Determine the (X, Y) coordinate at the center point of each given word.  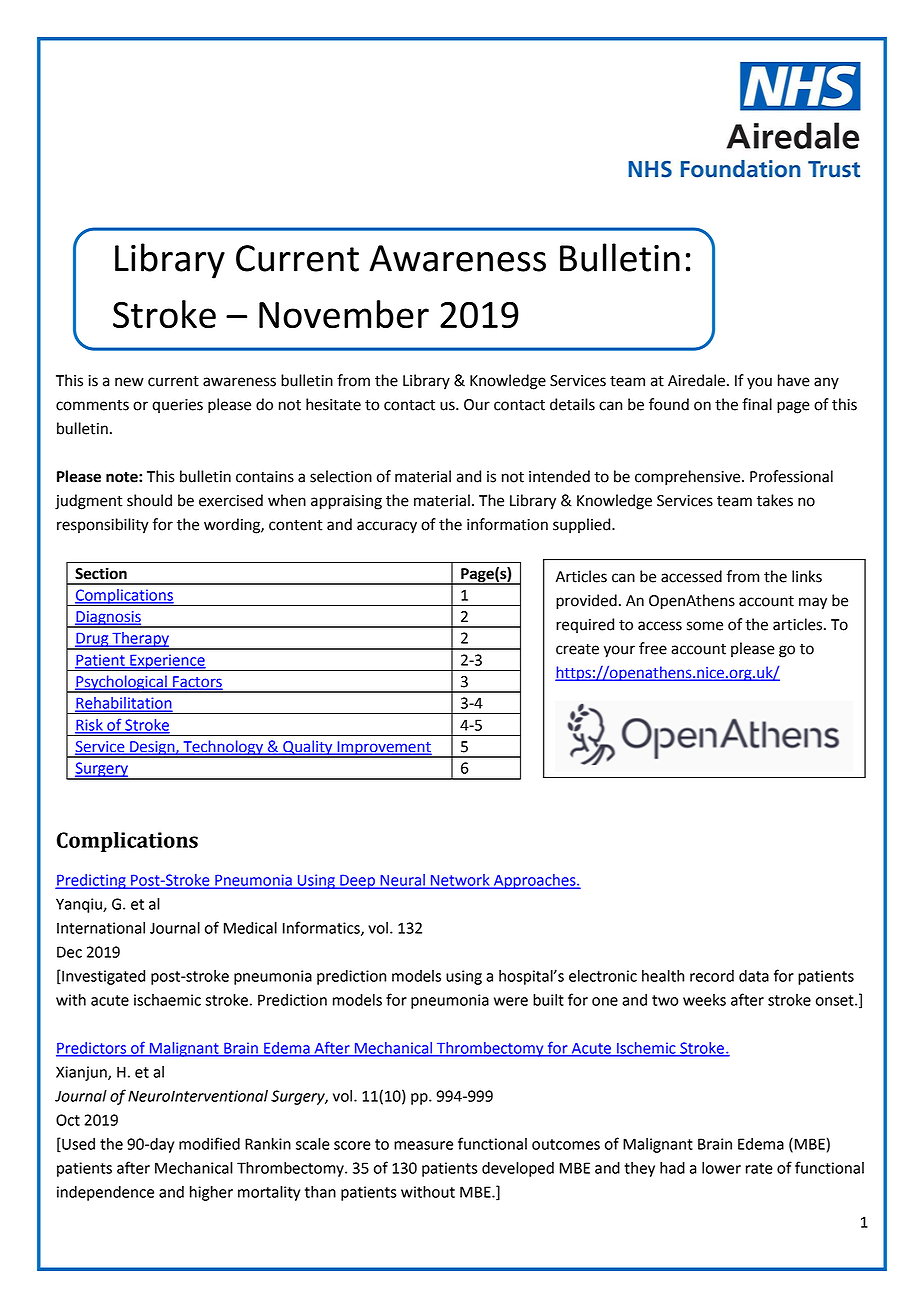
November (344, 314)
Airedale (696, 380)
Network (460, 881)
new (129, 382)
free (653, 648)
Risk (90, 726)
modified (209, 1143)
